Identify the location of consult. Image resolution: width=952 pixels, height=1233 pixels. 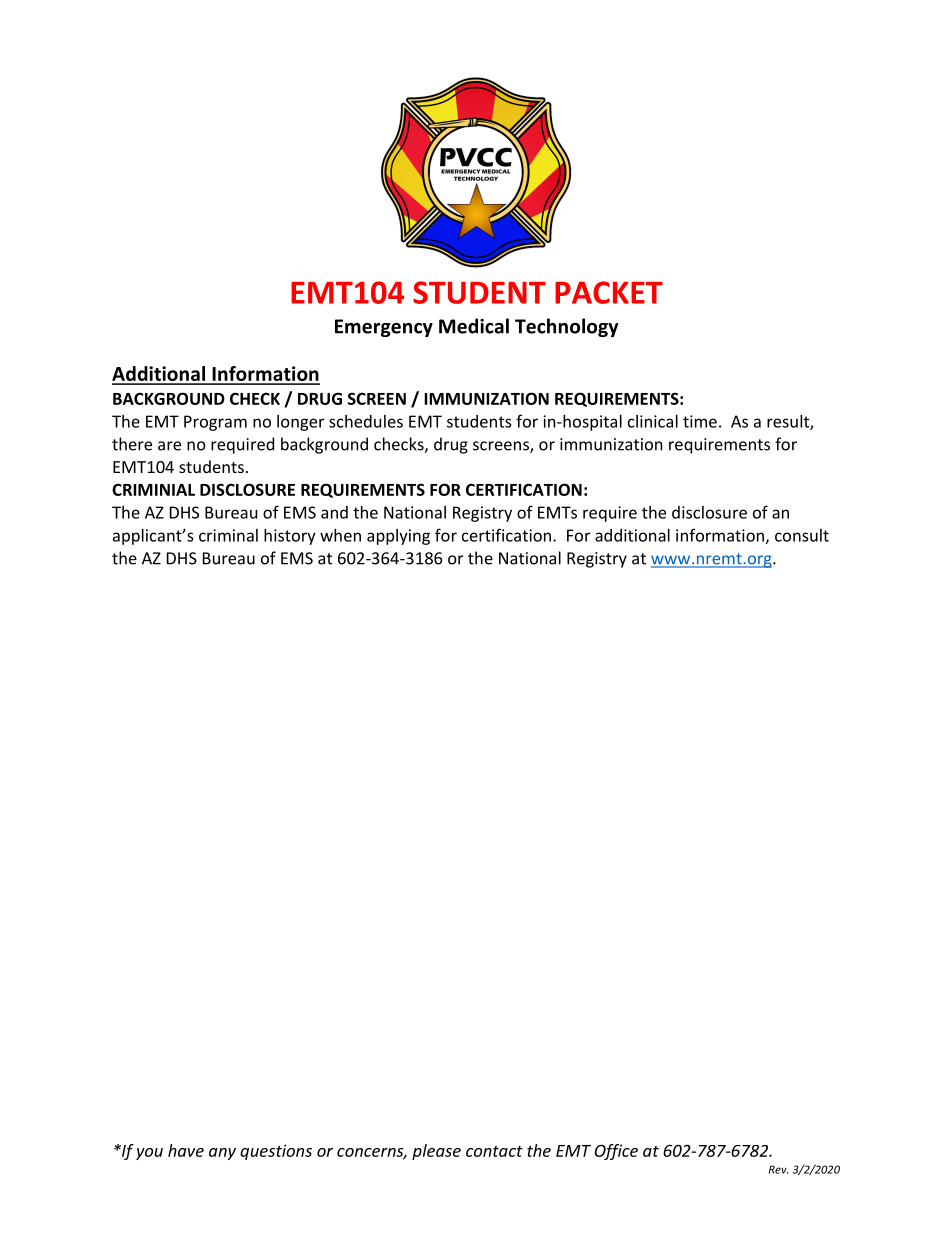
(802, 535).
